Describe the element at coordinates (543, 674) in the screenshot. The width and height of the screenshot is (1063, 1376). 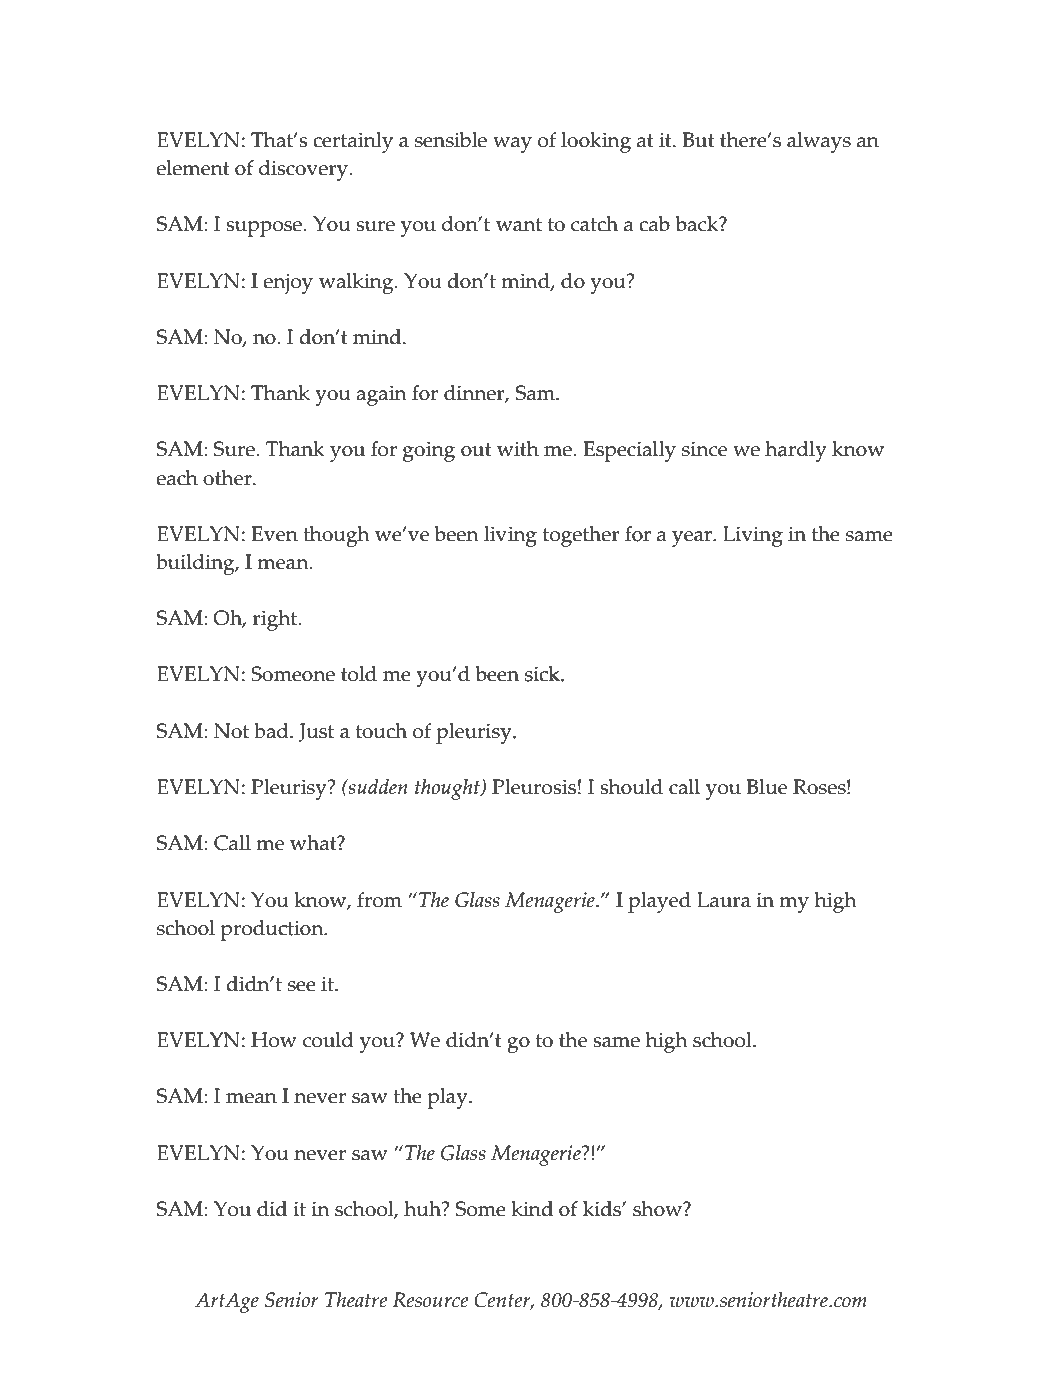
I see `sick` at that location.
